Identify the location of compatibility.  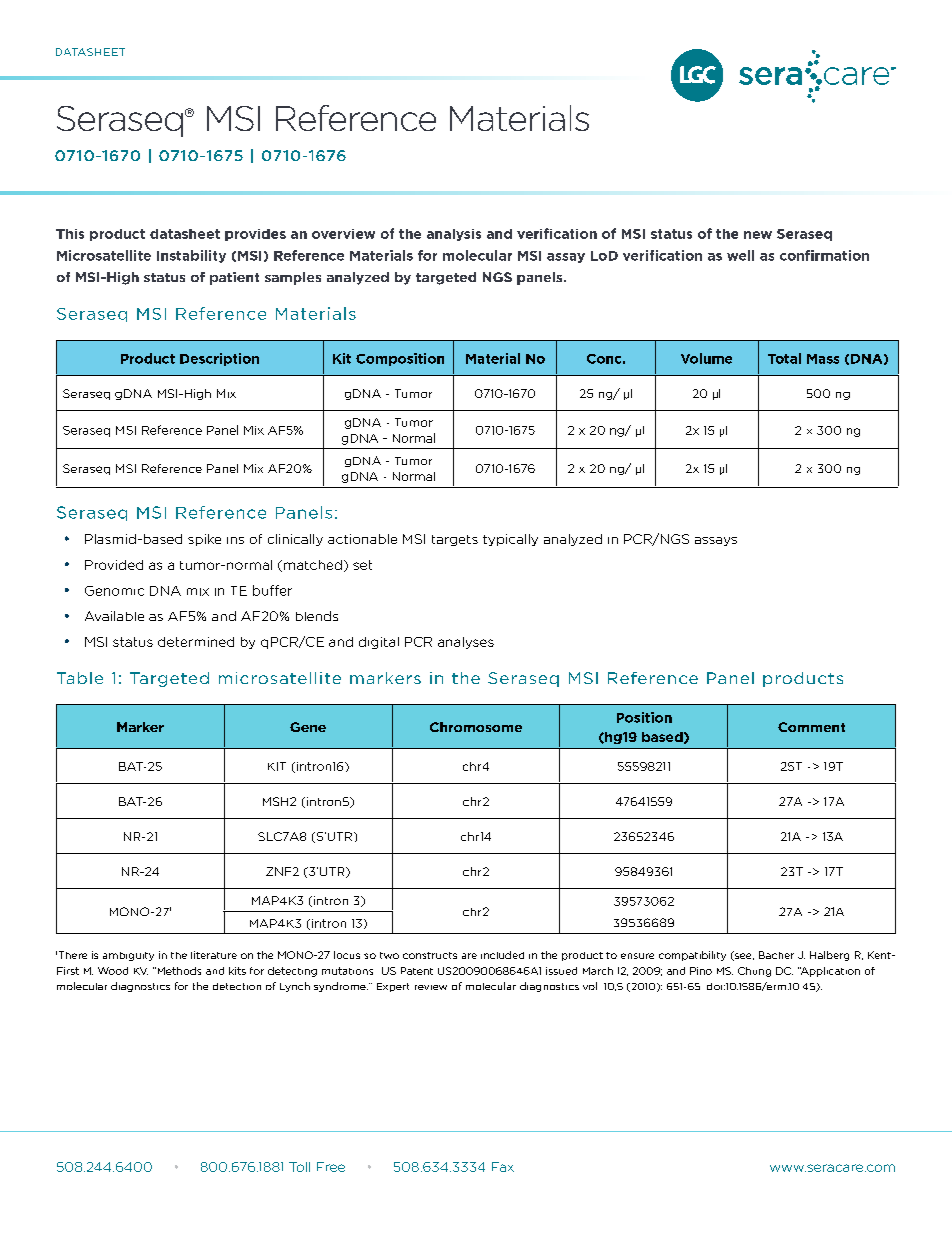
(692, 956).
